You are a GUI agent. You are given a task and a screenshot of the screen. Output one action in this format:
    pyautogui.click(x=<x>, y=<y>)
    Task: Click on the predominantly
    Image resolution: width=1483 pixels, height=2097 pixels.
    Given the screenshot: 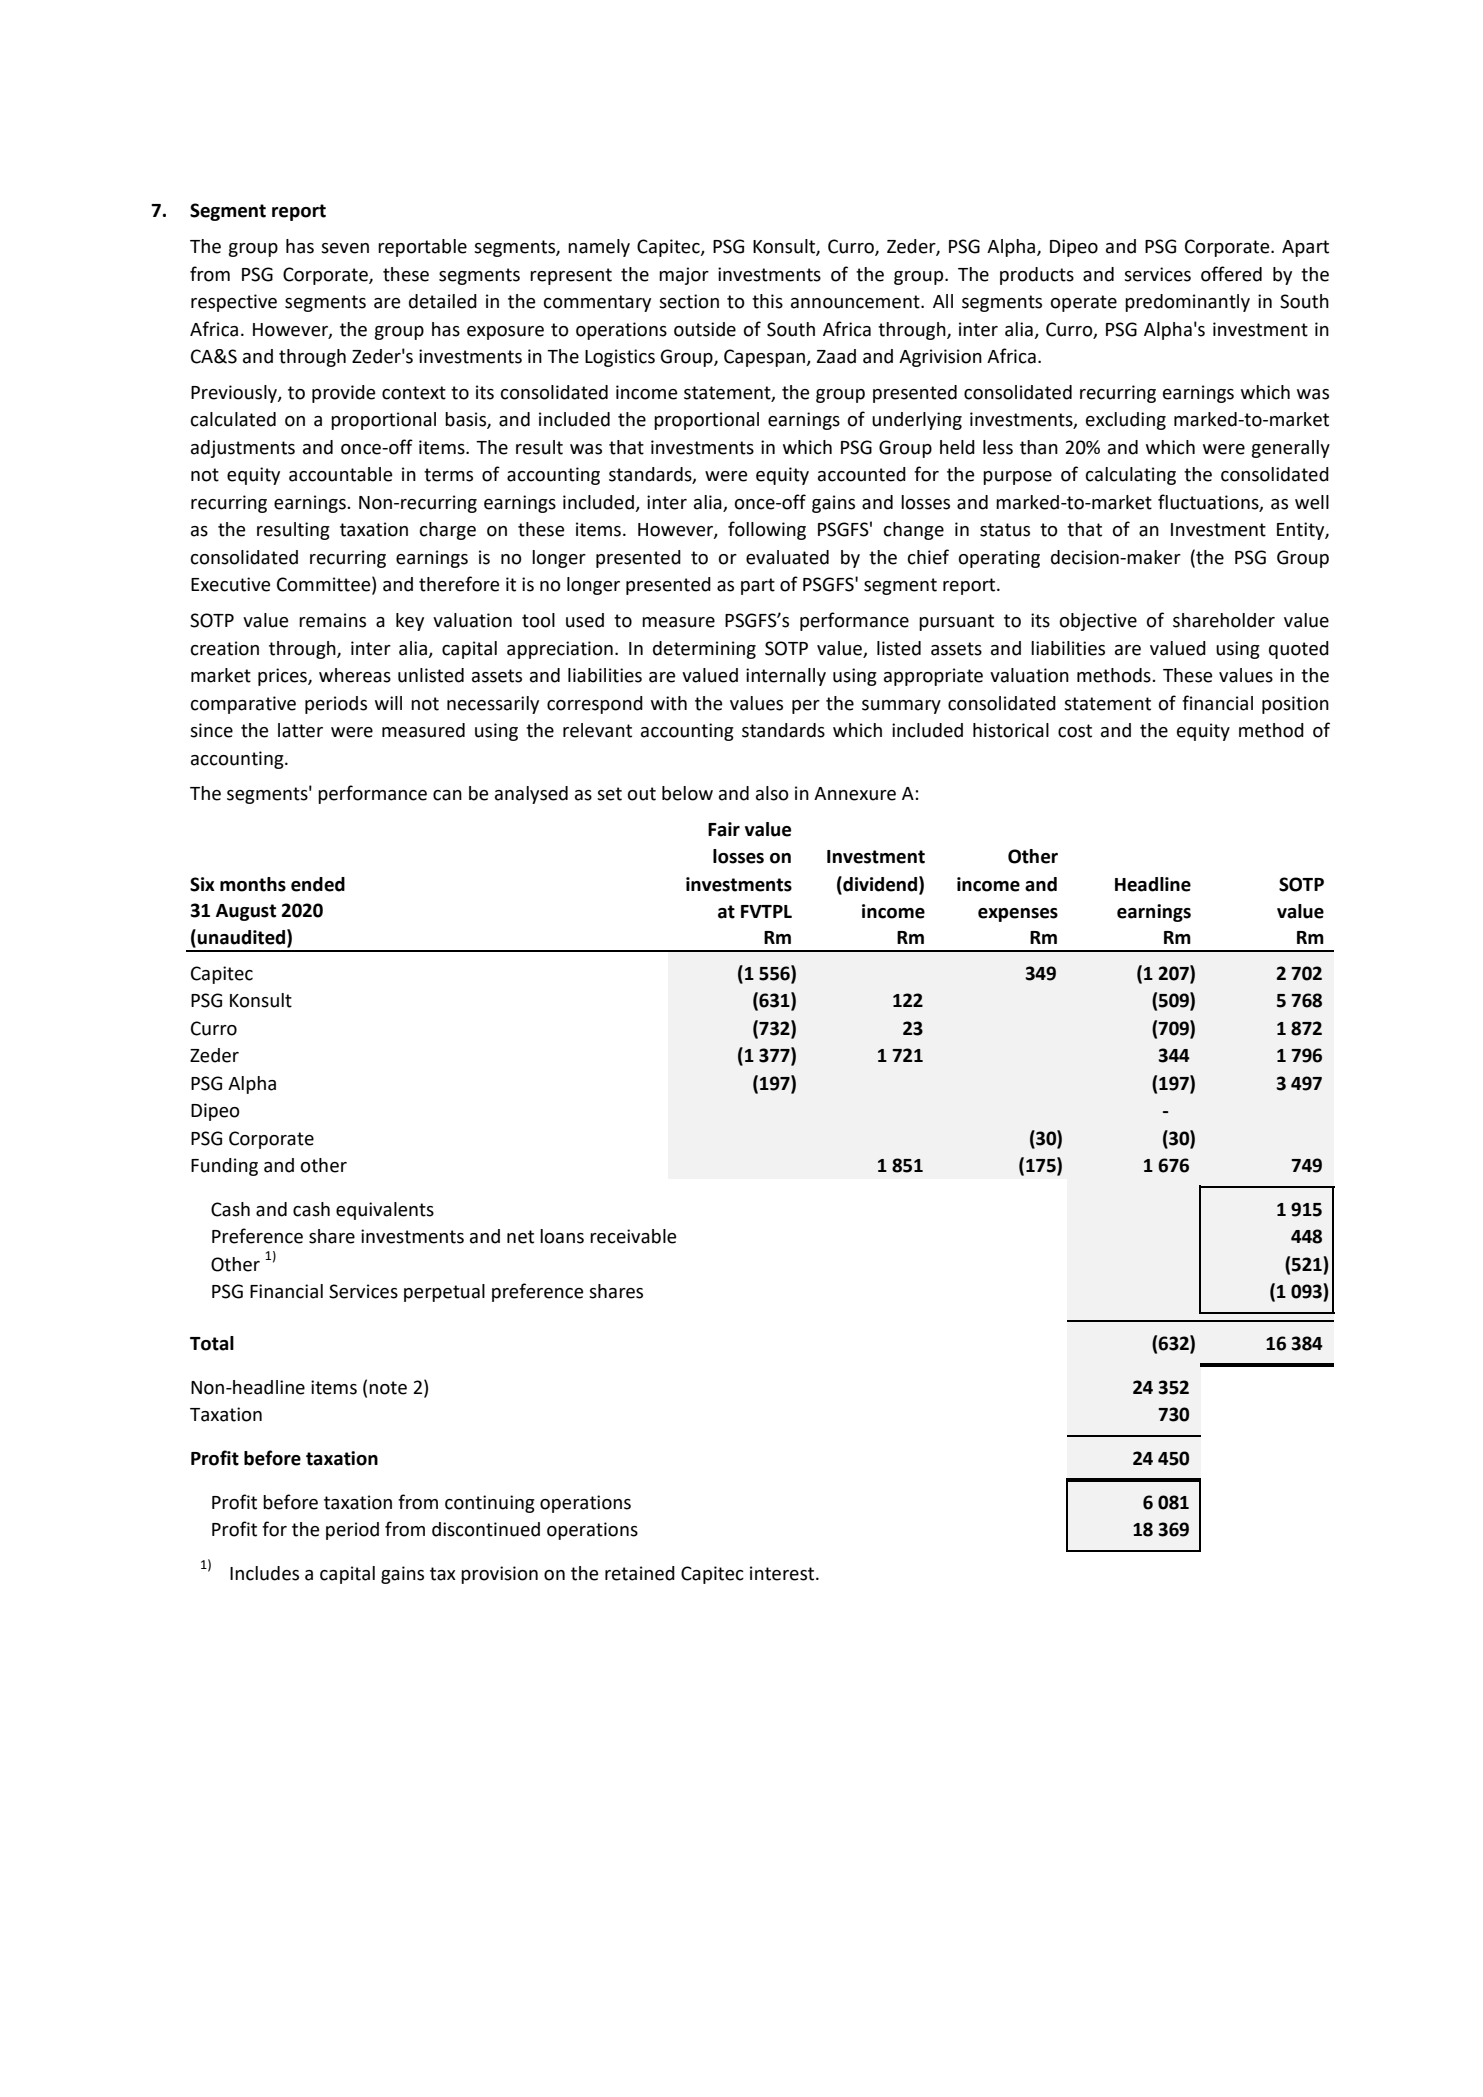 What is the action you would take?
    pyautogui.click(x=1187, y=303)
